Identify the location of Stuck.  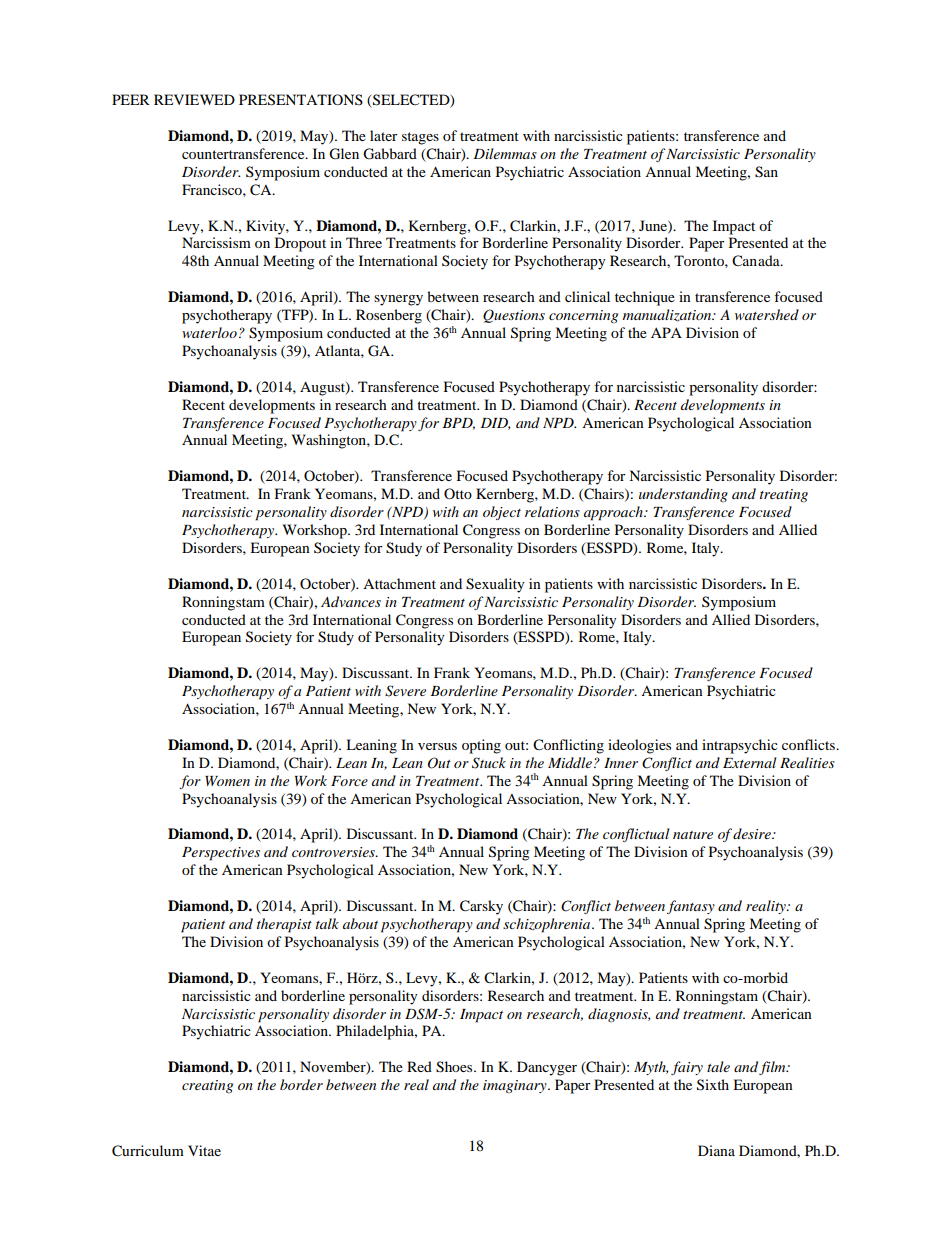
(489, 763).
